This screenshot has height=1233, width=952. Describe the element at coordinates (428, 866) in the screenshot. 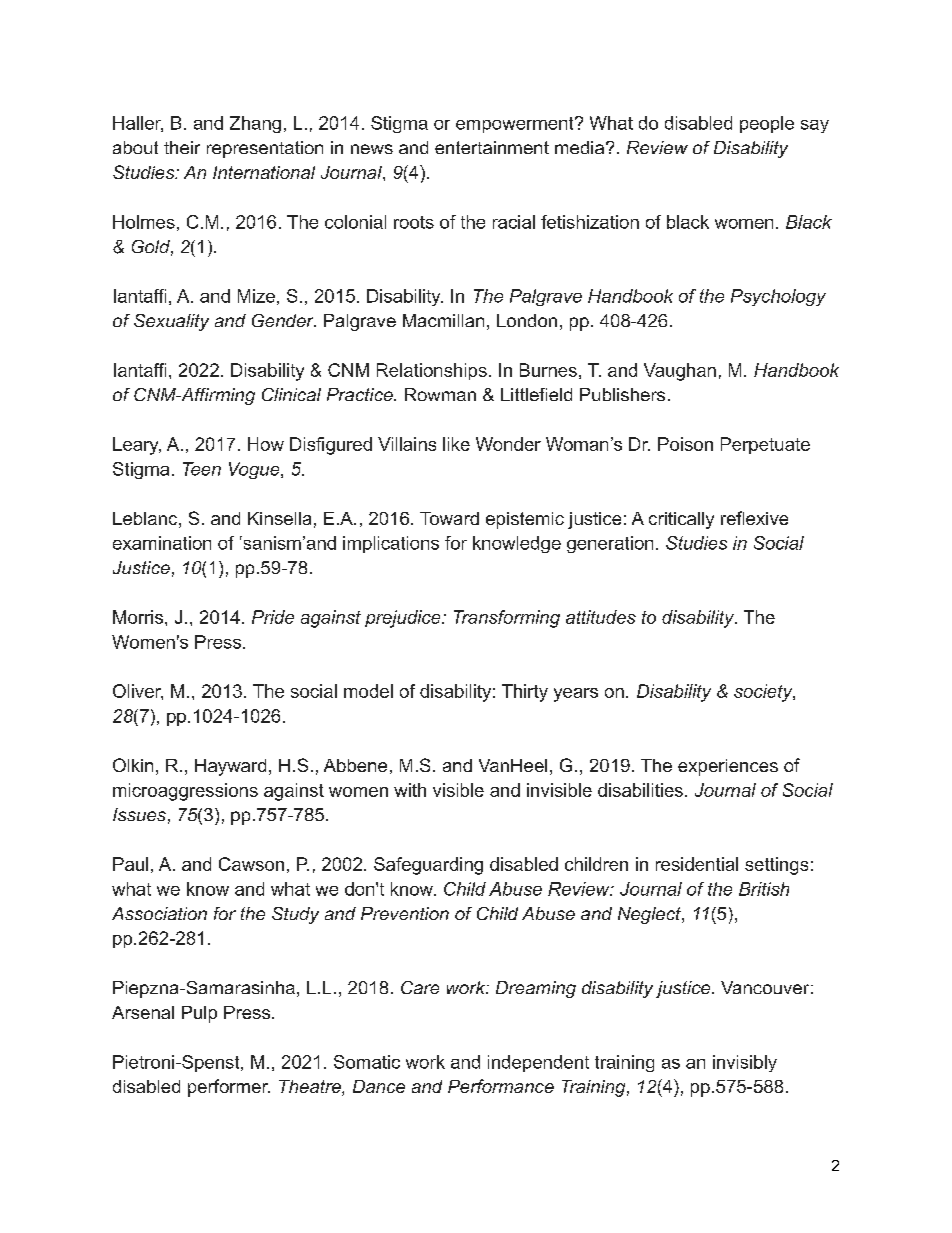

I see `Safeguarding` at that location.
